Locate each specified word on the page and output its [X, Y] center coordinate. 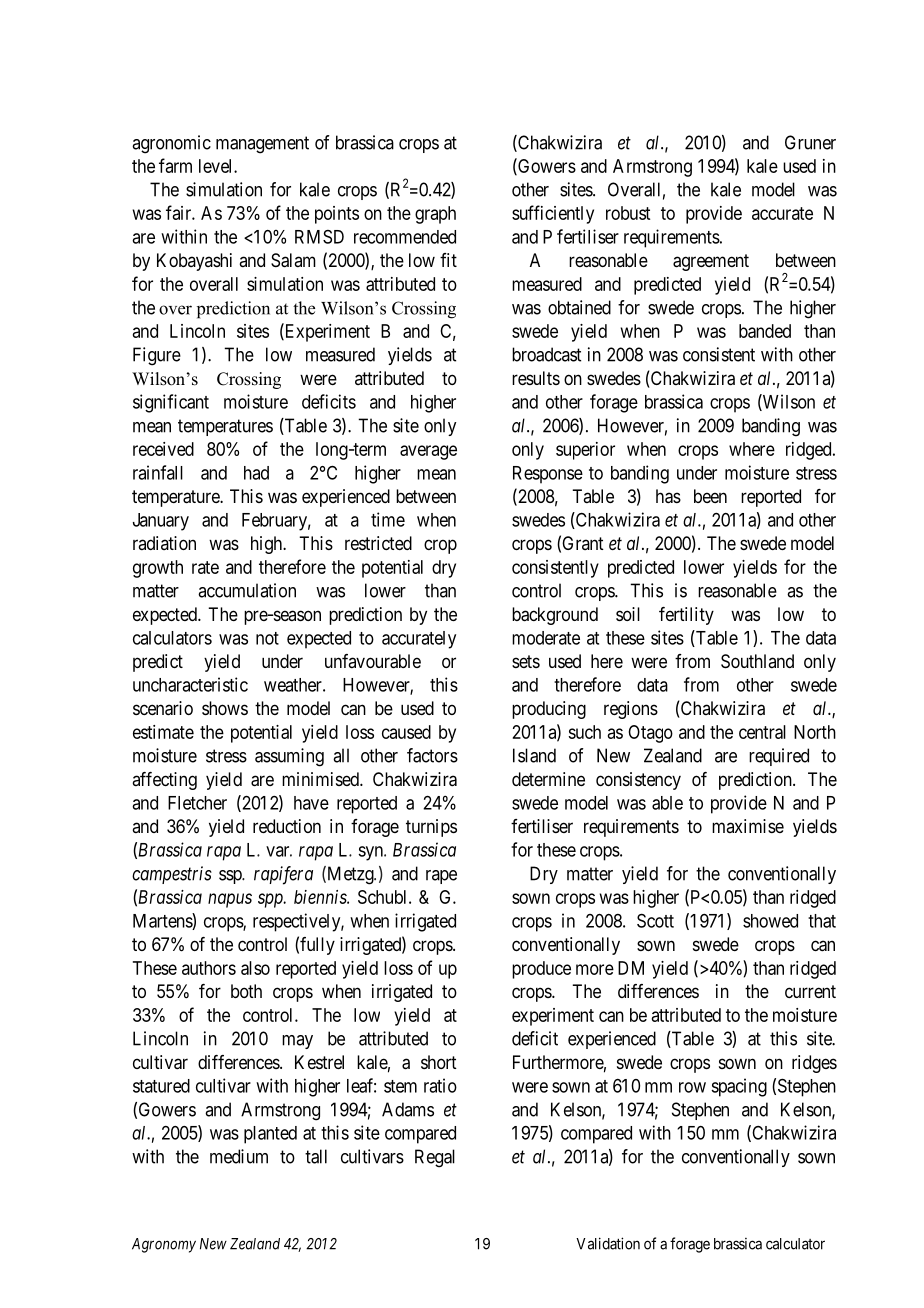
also [255, 968]
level [217, 166]
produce [541, 970]
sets [526, 661]
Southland [757, 661]
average [428, 452]
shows [225, 708]
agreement [711, 262]
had [256, 473]
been [710, 496]
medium [239, 1156]
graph [435, 215]
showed [770, 921]
